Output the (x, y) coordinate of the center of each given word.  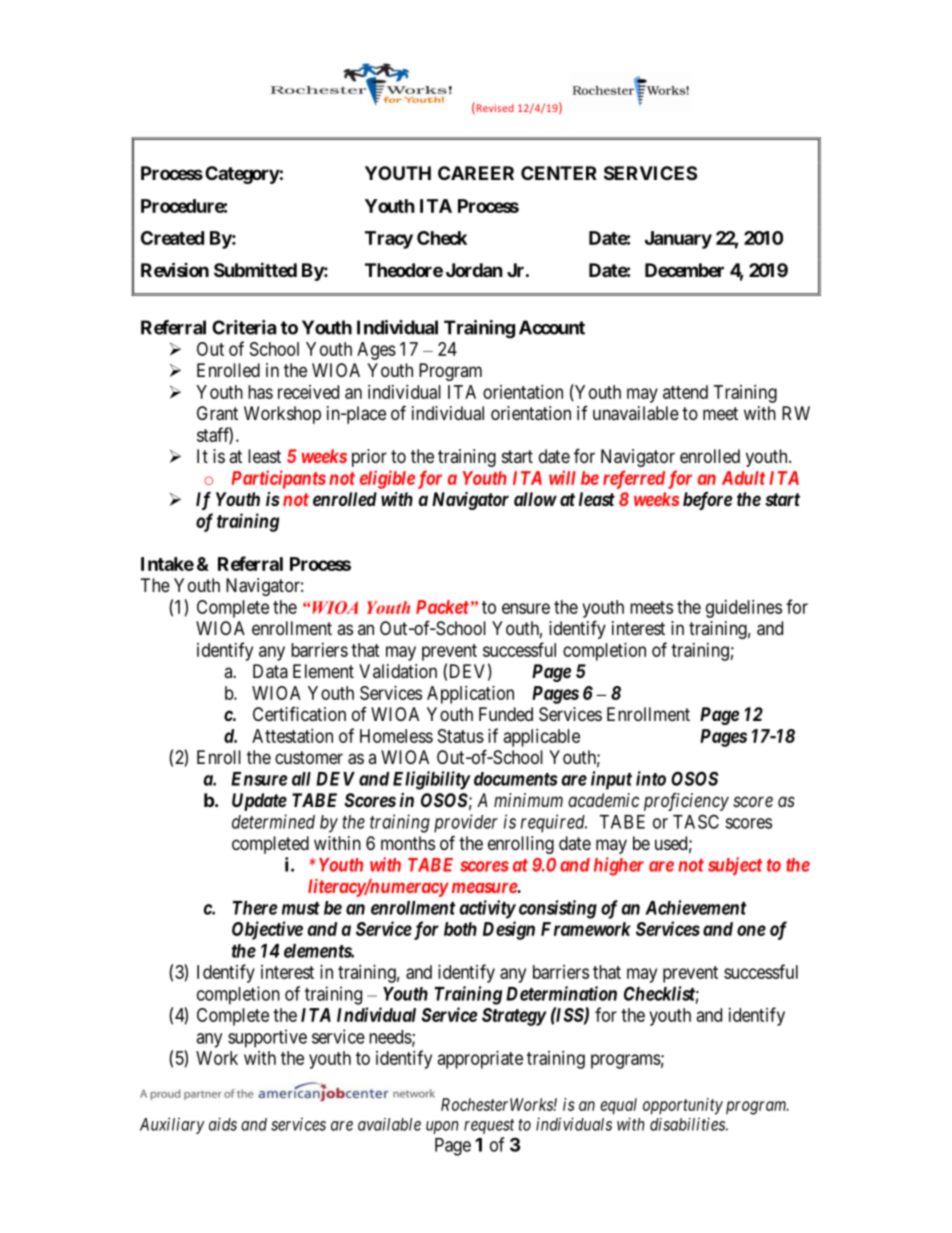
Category (242, 175)
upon (442, 1127)
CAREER (476, 173)
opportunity (683, 1106)
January (678, 240)
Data (270, 671)
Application (470, 695)
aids (223, 1124)
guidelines (744, 609)
